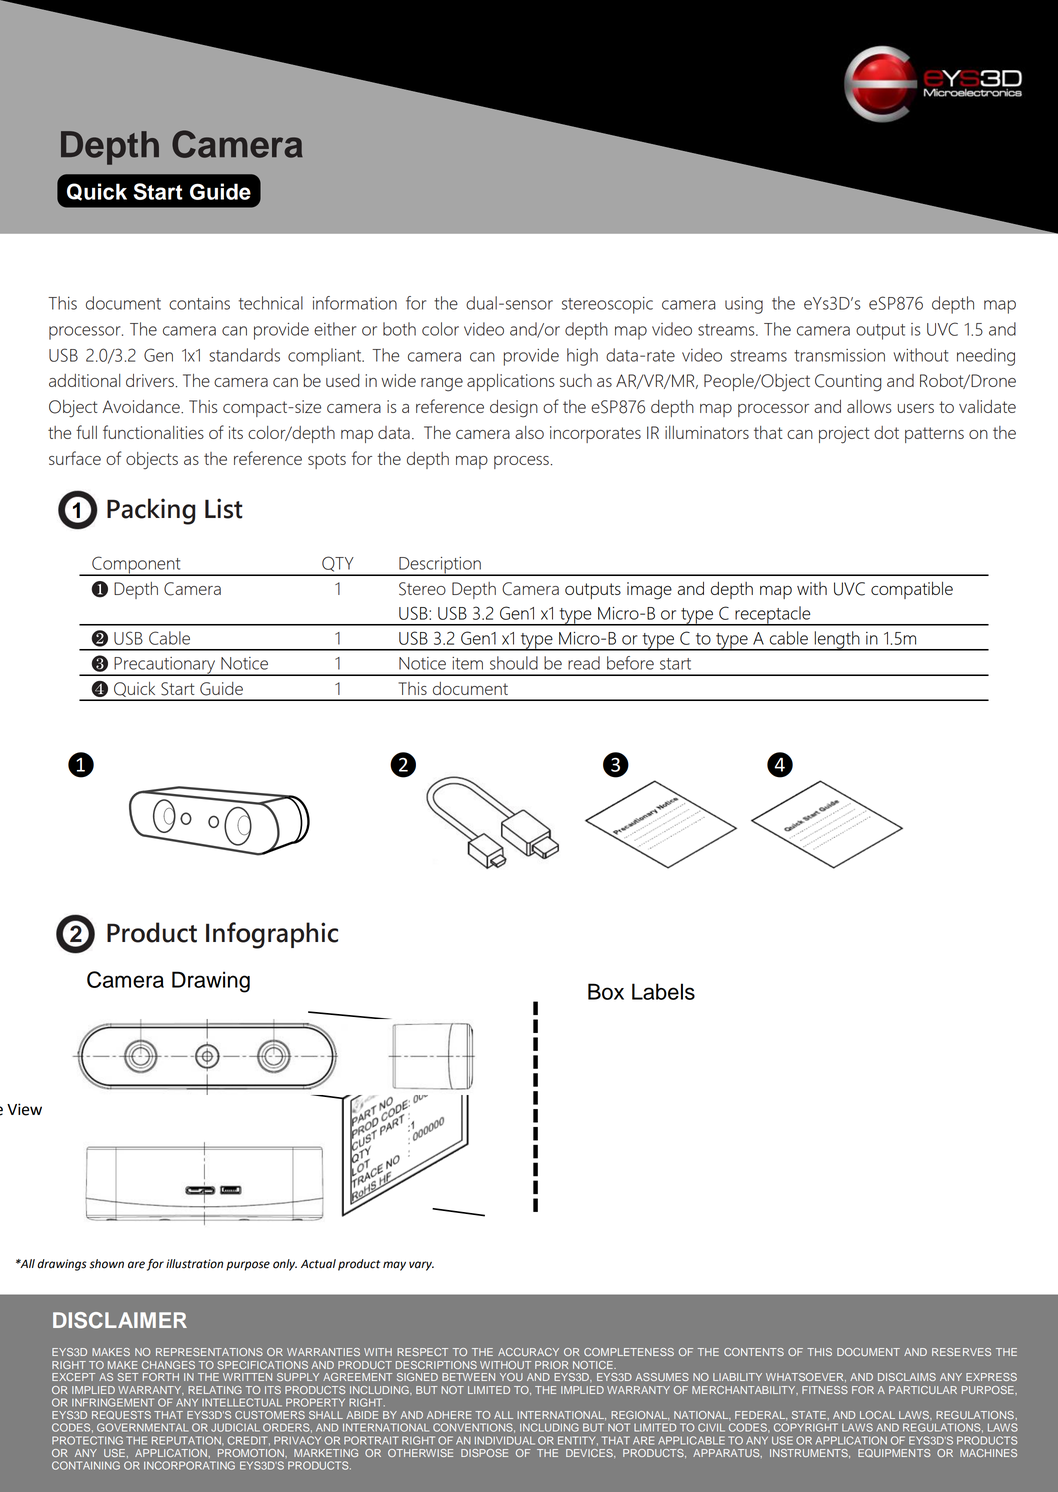 This image has height=1492, width=1058. I want to click on transmission, so click(839, 355).
